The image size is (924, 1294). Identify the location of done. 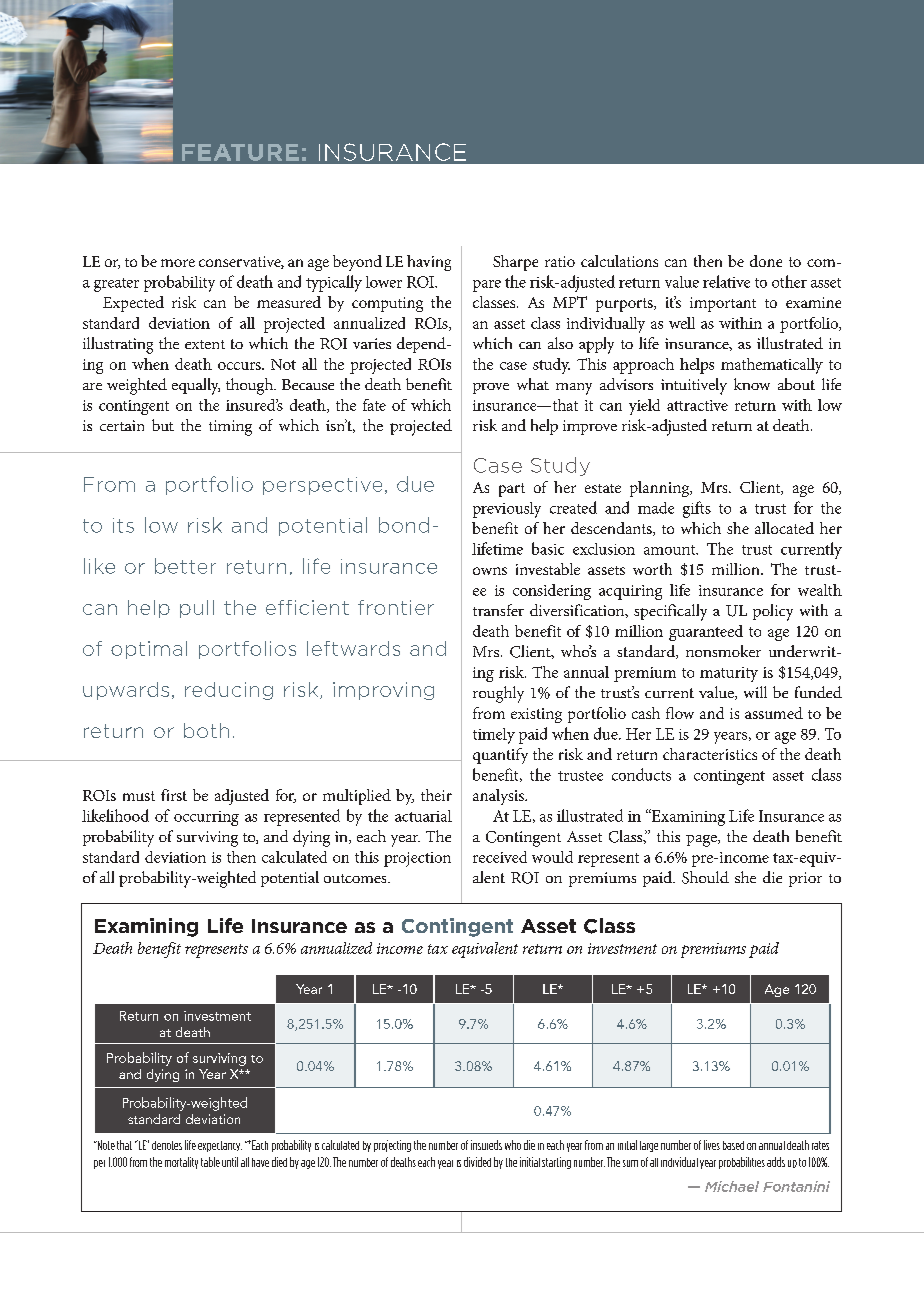
(766, 261).
